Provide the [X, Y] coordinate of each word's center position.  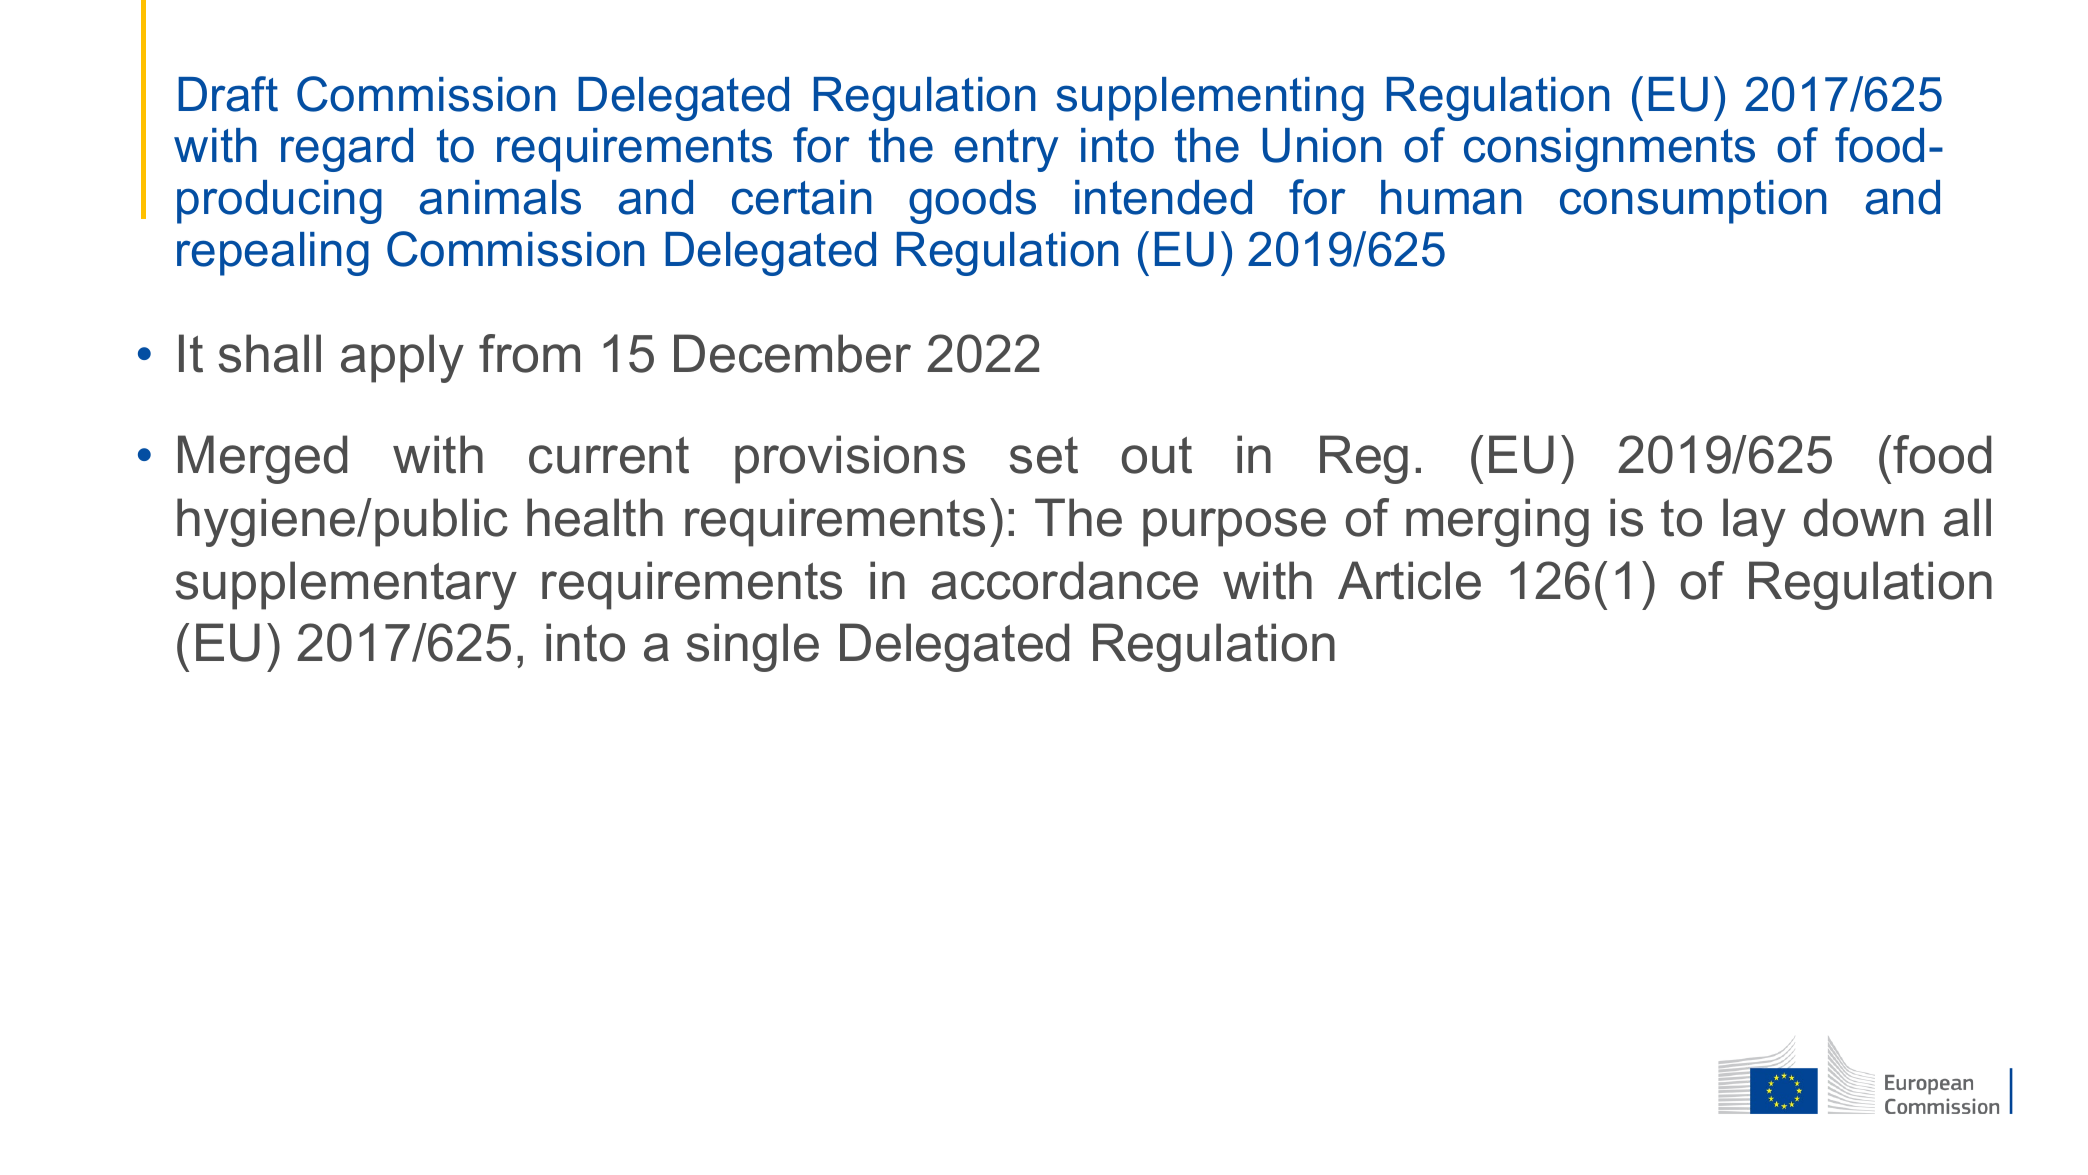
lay [1754, 522]
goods [972, 202]
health [595, 517]
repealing [273, 254]
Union [1322, 145]
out [1157, 455]
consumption [1693, 202]
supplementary [346, 585]
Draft [228, 94]
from [529, 353]
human [1451, 197]
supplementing [1210, 99]
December [792, 353]
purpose [1234, 527]
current [609, 455]
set [1044, 455]
